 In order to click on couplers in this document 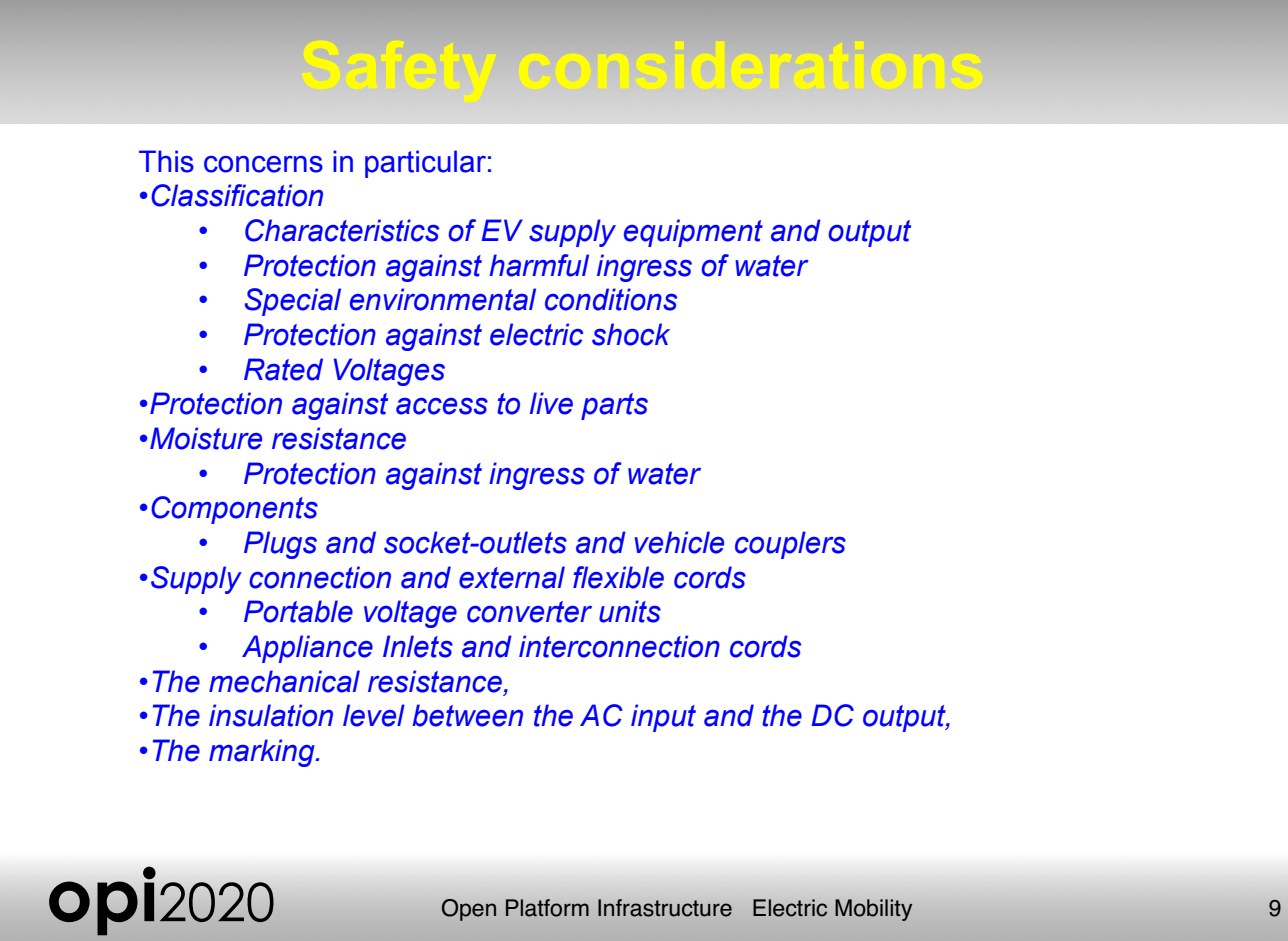, I will do `click(790, 545)`.
